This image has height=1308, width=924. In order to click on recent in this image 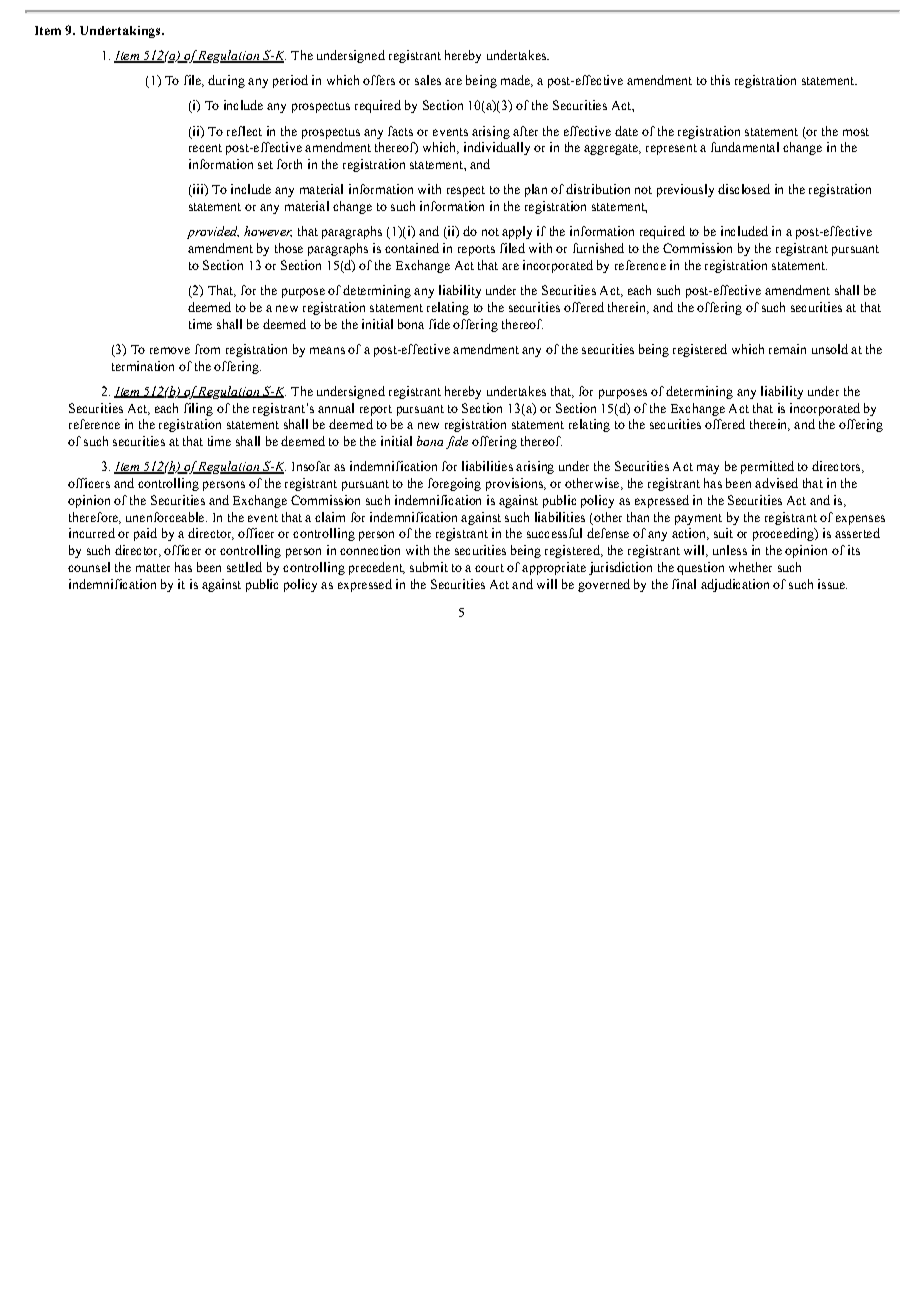, I will do `click(205, 148)`.
